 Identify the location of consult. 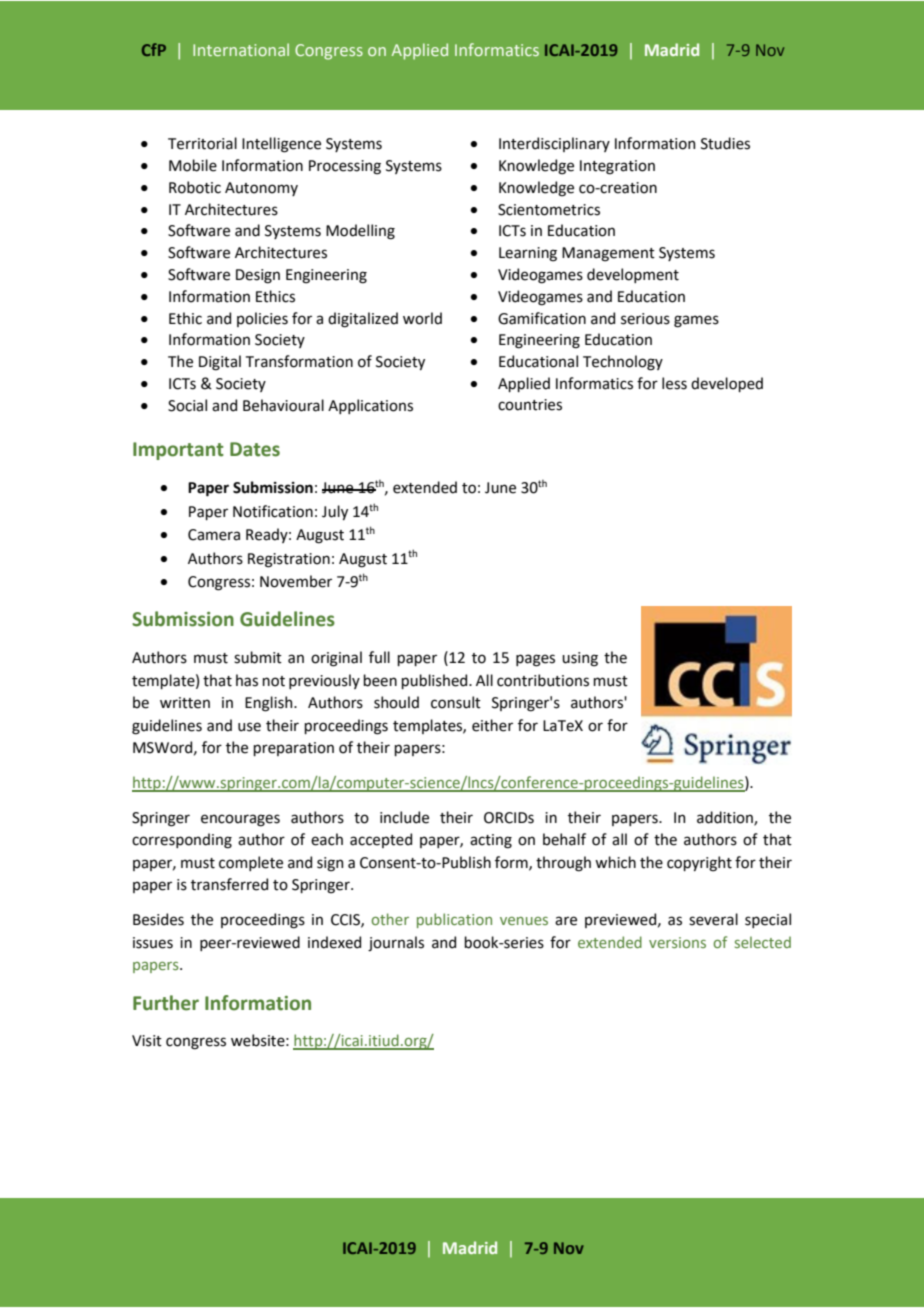
(456, 702).
